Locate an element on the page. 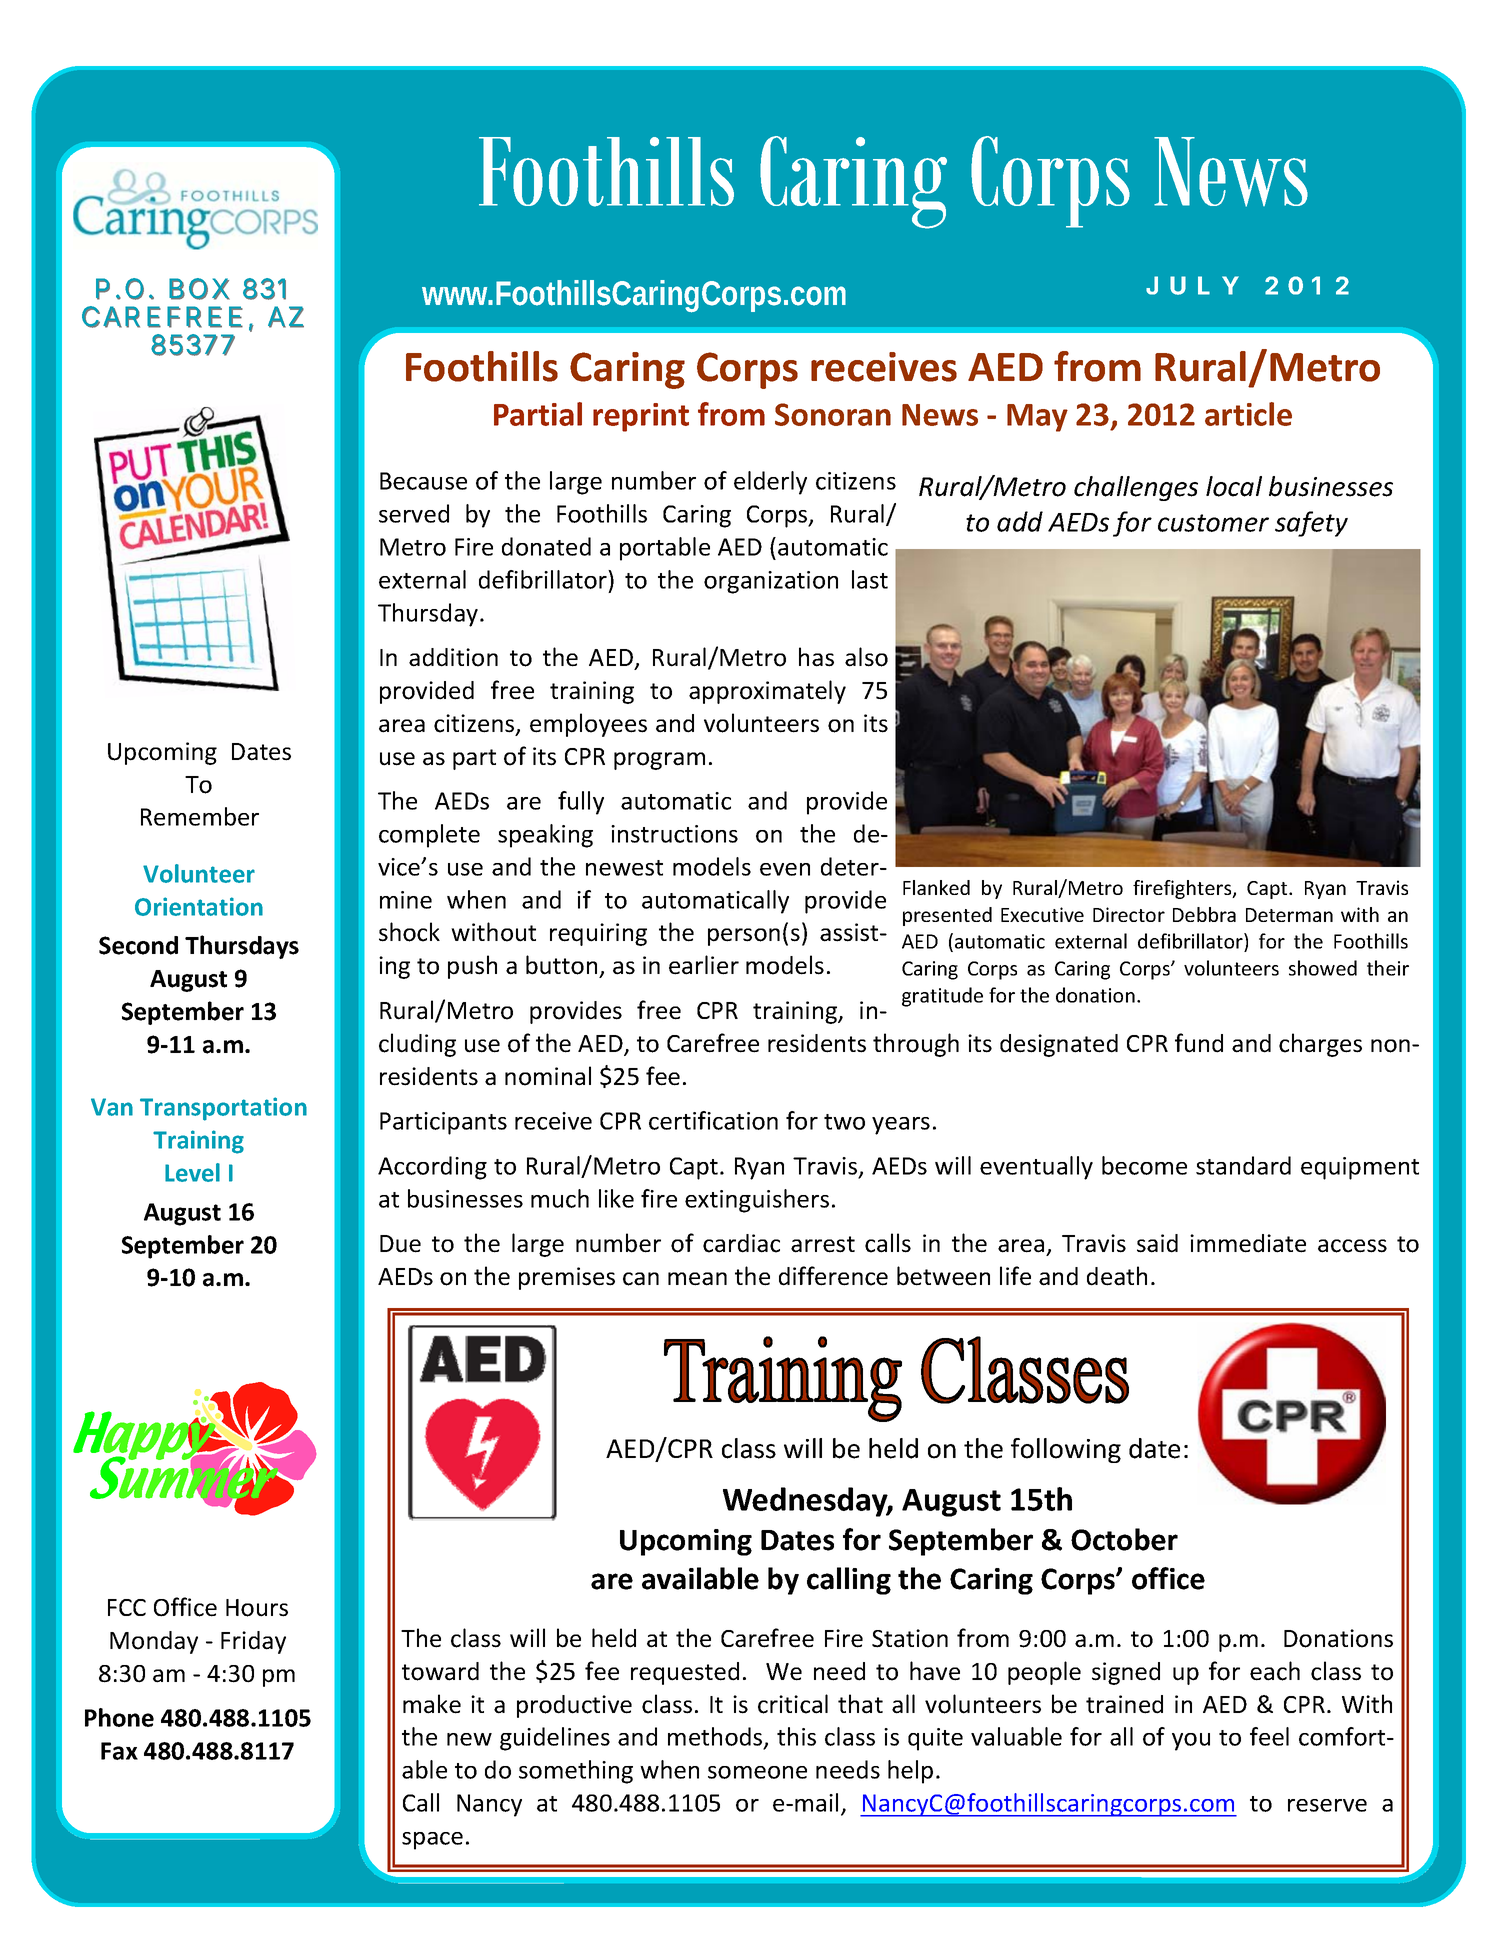  standard is located at coordinates (1243, 1165).
